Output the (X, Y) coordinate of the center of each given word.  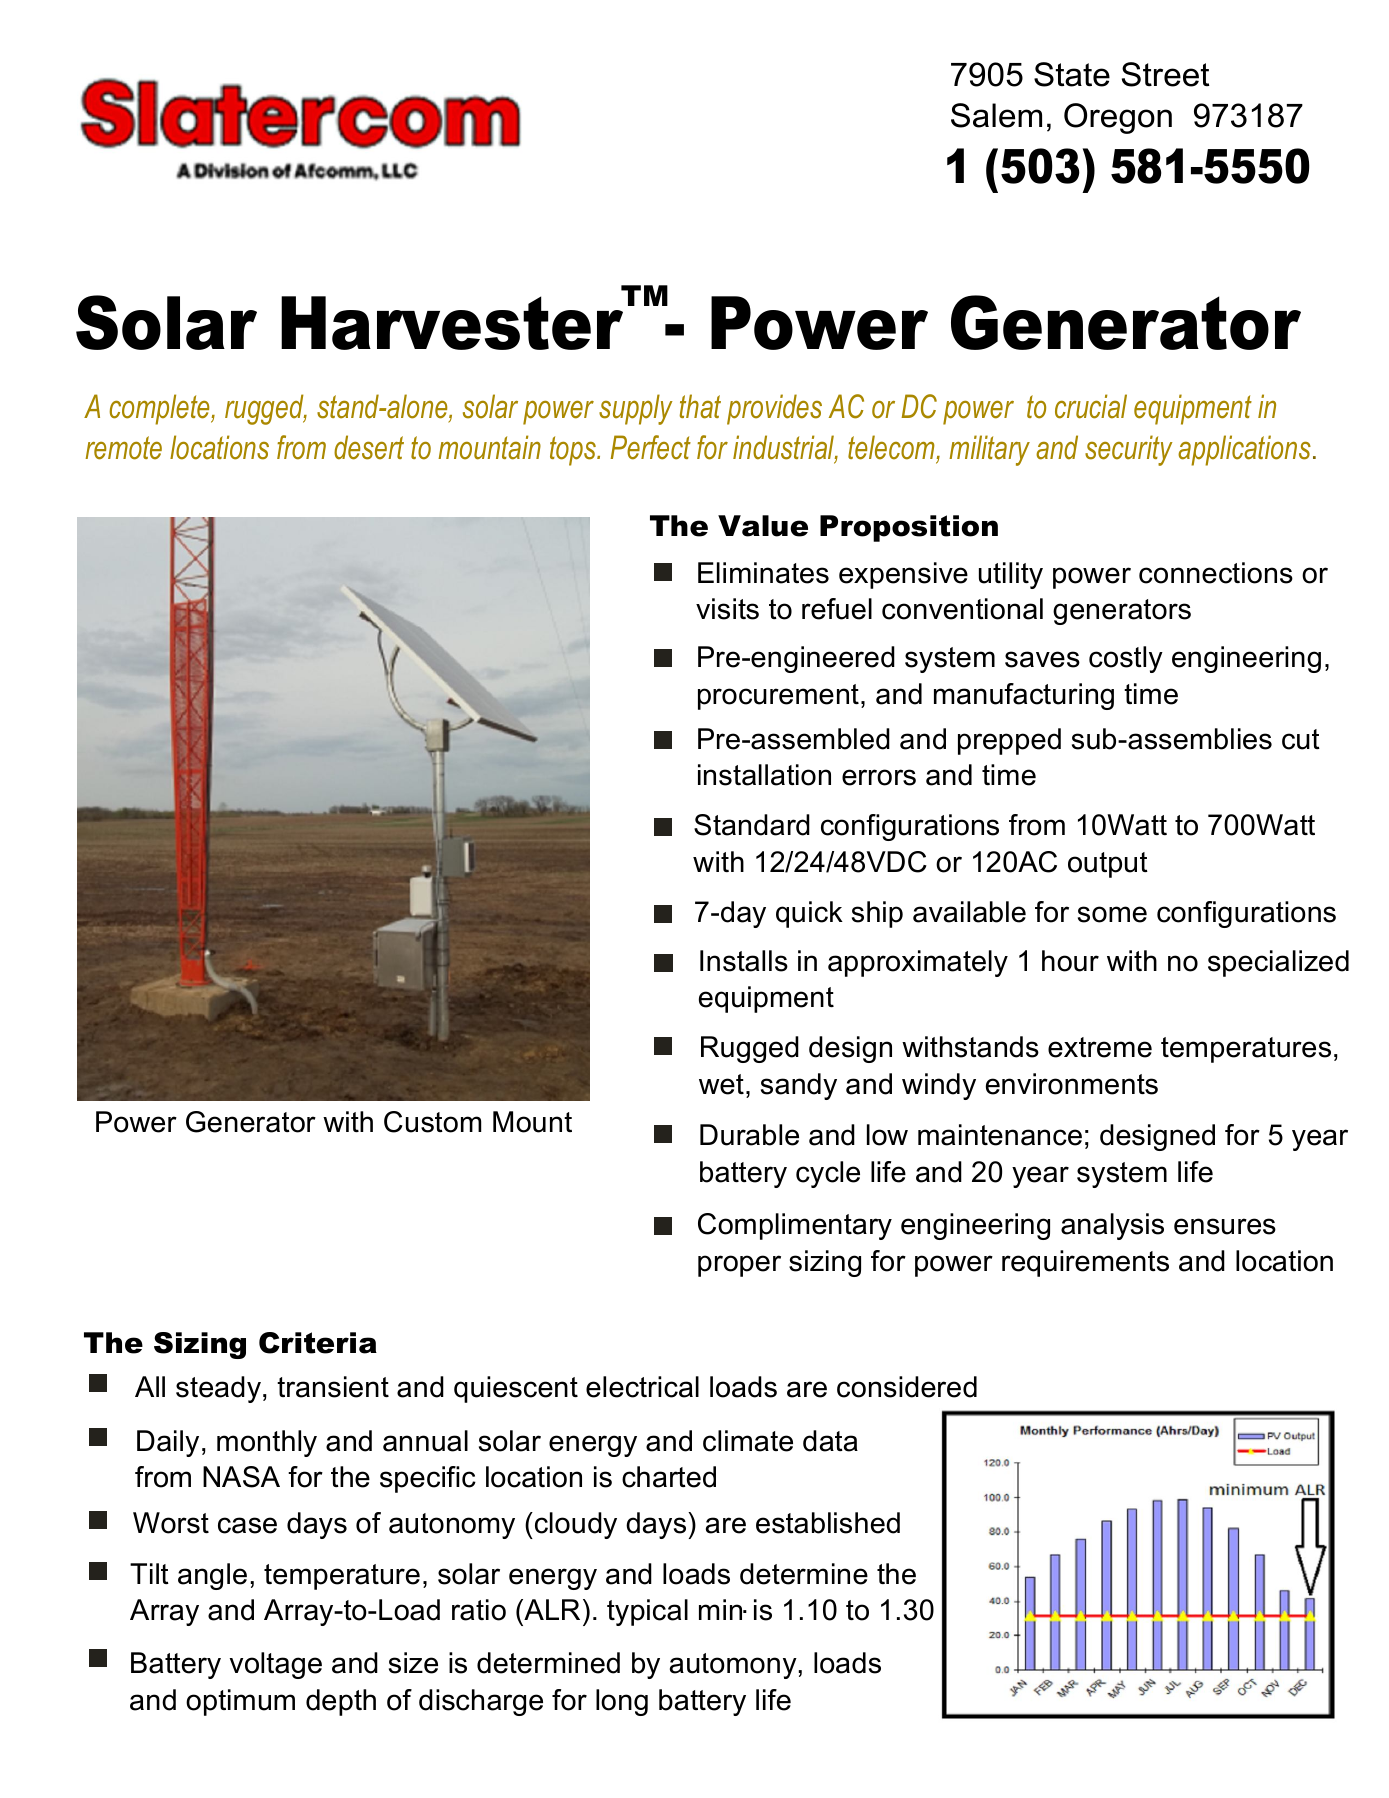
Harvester (452, 323)
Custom (432, 1122)
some (1112, 914)
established (828, 1523)
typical (647, 1612)
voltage (276, 1665)
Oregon (1118, 118)
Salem (996, 115)
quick (809, 914)
